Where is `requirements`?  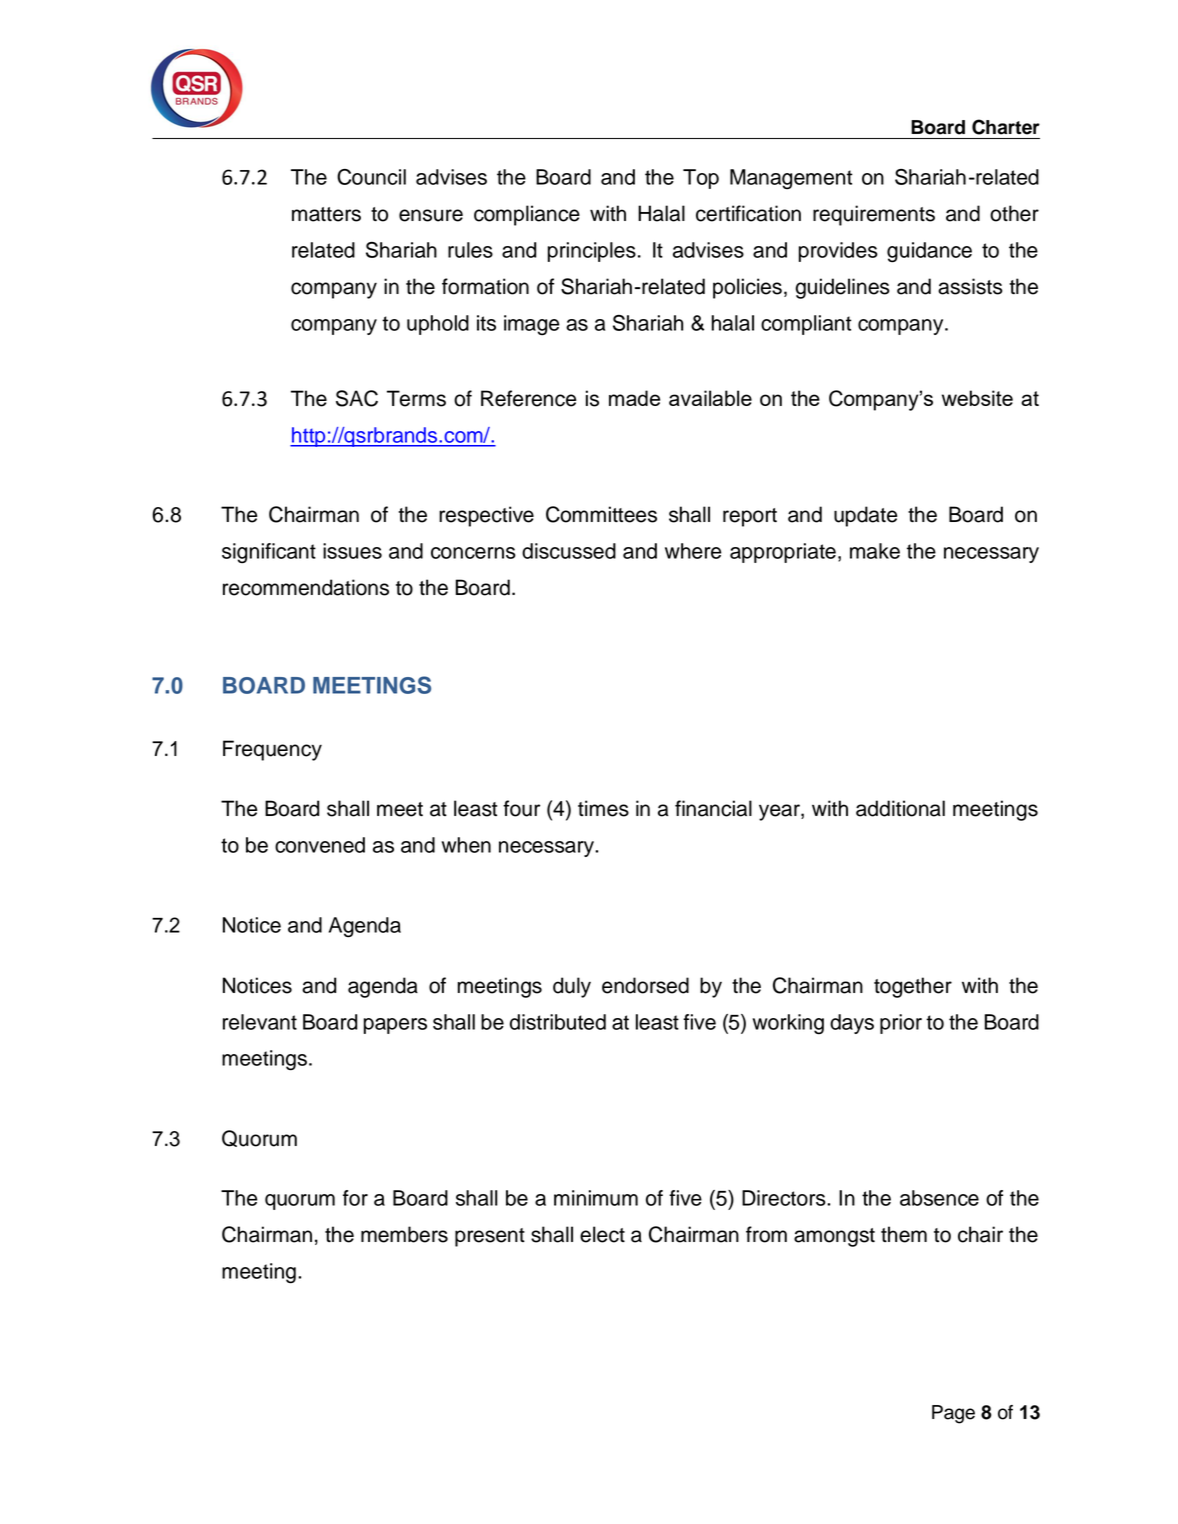
requirements is located at coordinates (874, 215).
